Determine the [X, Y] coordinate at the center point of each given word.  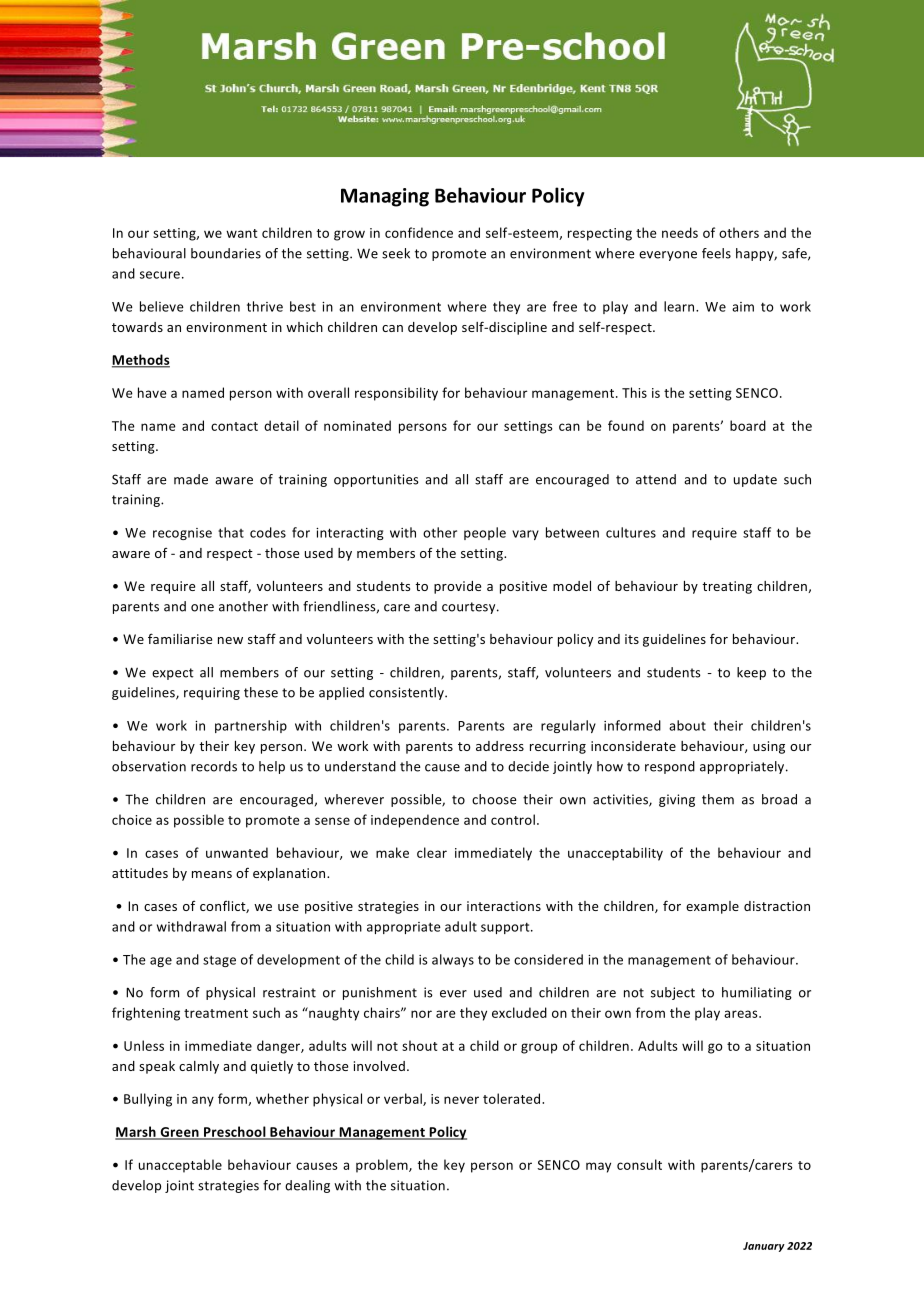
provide [457, 587]
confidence [419, 232]
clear [432, 852]
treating [727, 587]
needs [680, 232]
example [712, 907]
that [231, 532]
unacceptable [180, 1166]
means [212, 874]
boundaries [226, 253]
